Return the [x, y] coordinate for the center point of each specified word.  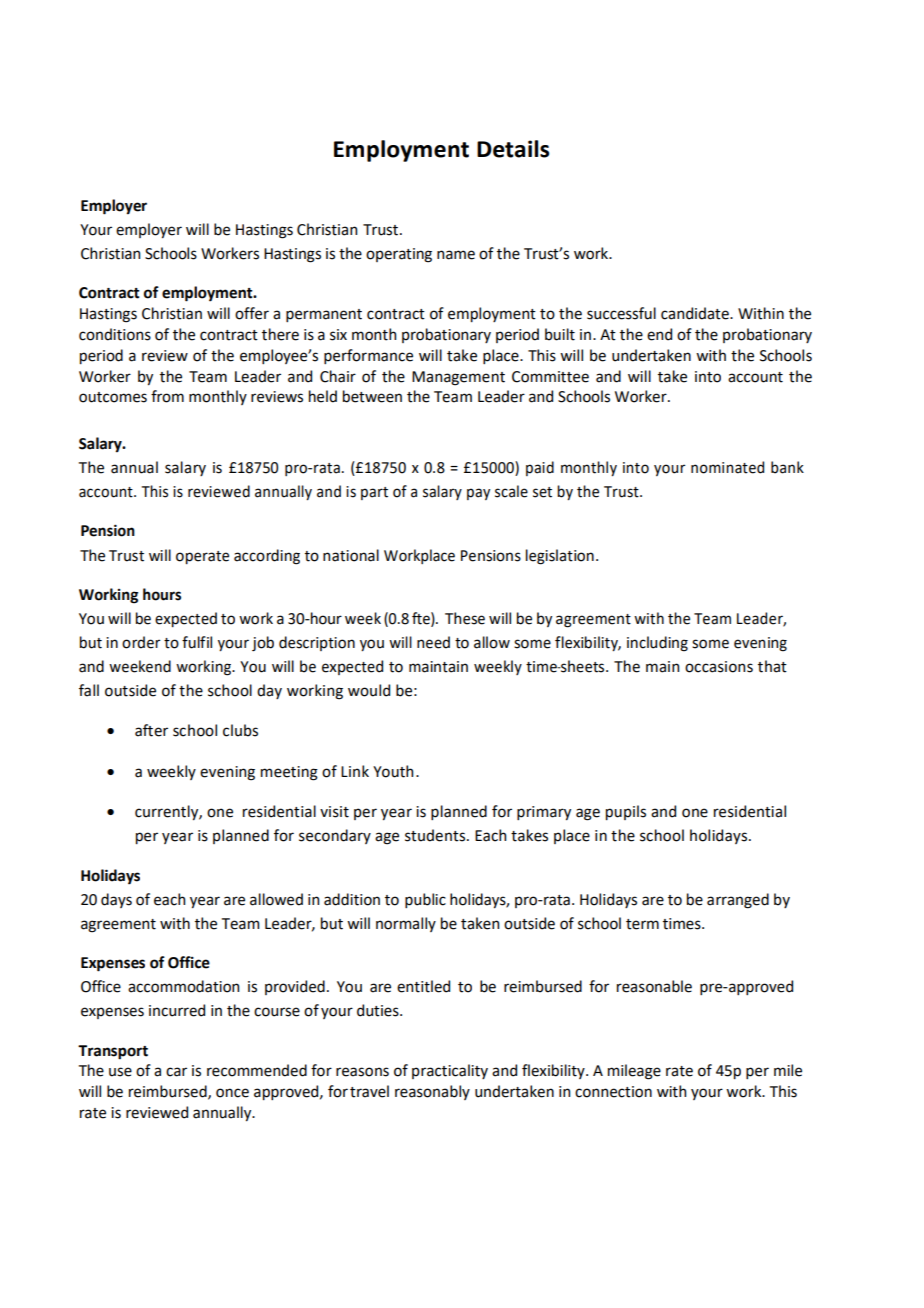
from [167, 396]
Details [513, 149]
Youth [393, 771]
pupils [626, 812]
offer [252, 313]
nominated [727, 467]
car [176, 1072]
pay [478, 494]
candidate [696, 313]
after [151, 730]
